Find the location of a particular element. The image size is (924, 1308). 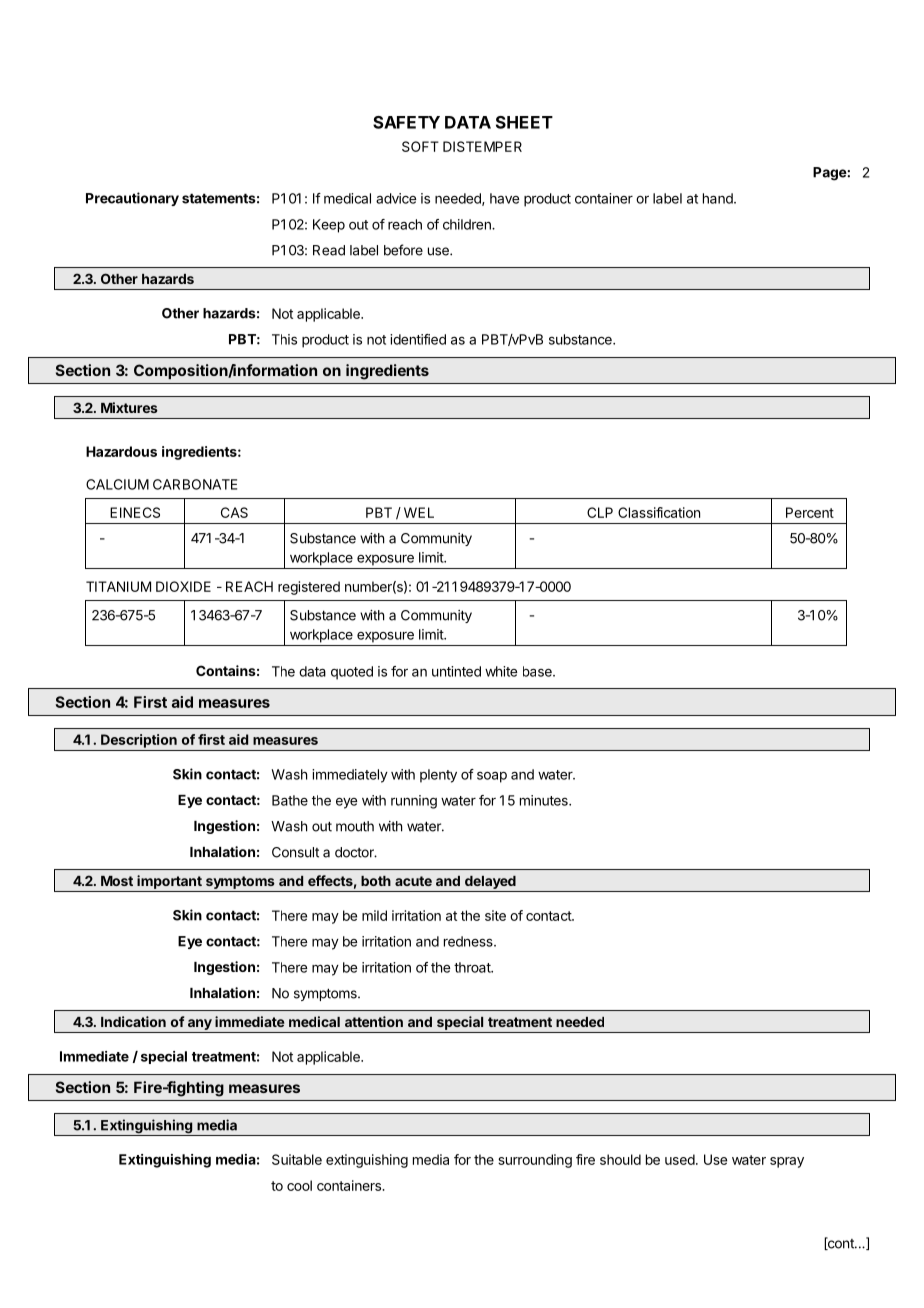

minutes is located at coordinates (545, 800).
